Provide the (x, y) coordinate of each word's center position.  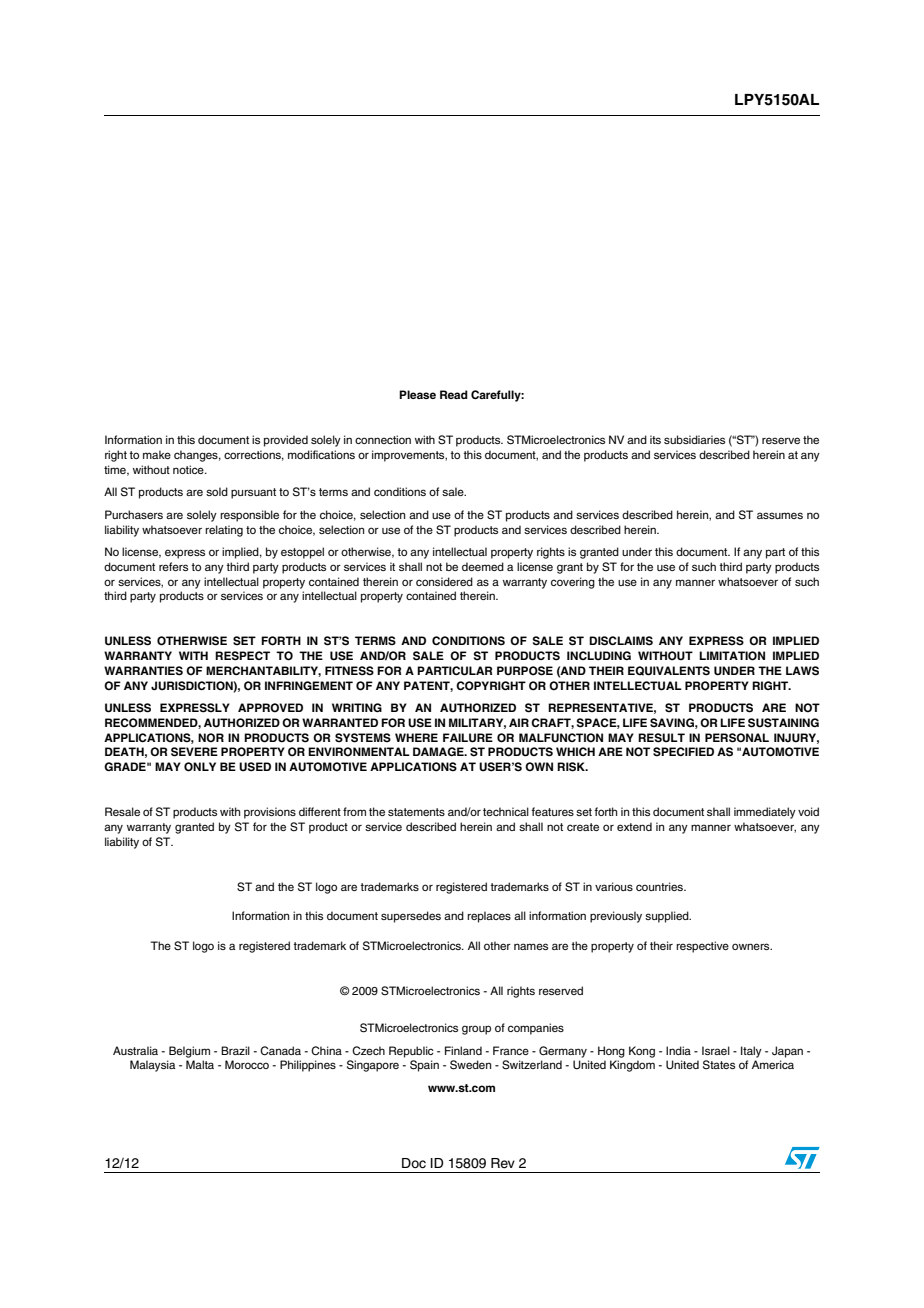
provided (286, 441)
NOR (211, 738)
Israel (716, 1050)
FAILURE (468, 738)
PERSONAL (737, 738)
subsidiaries (694, 439)
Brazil (235, 1050)
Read (454, 394)
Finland (463, 1050)
